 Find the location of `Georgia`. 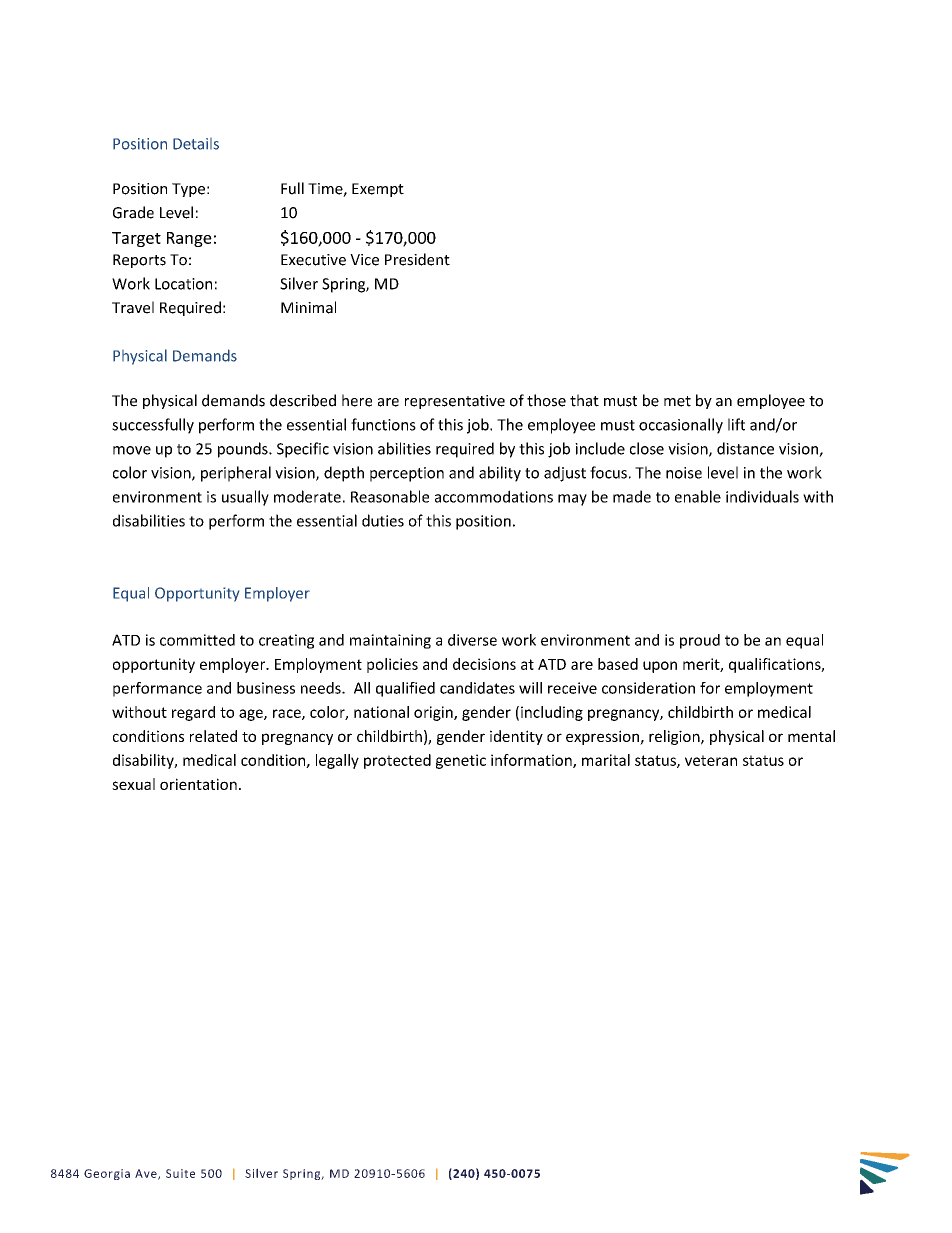

Georgia is located at coordinates (107, 1174).
